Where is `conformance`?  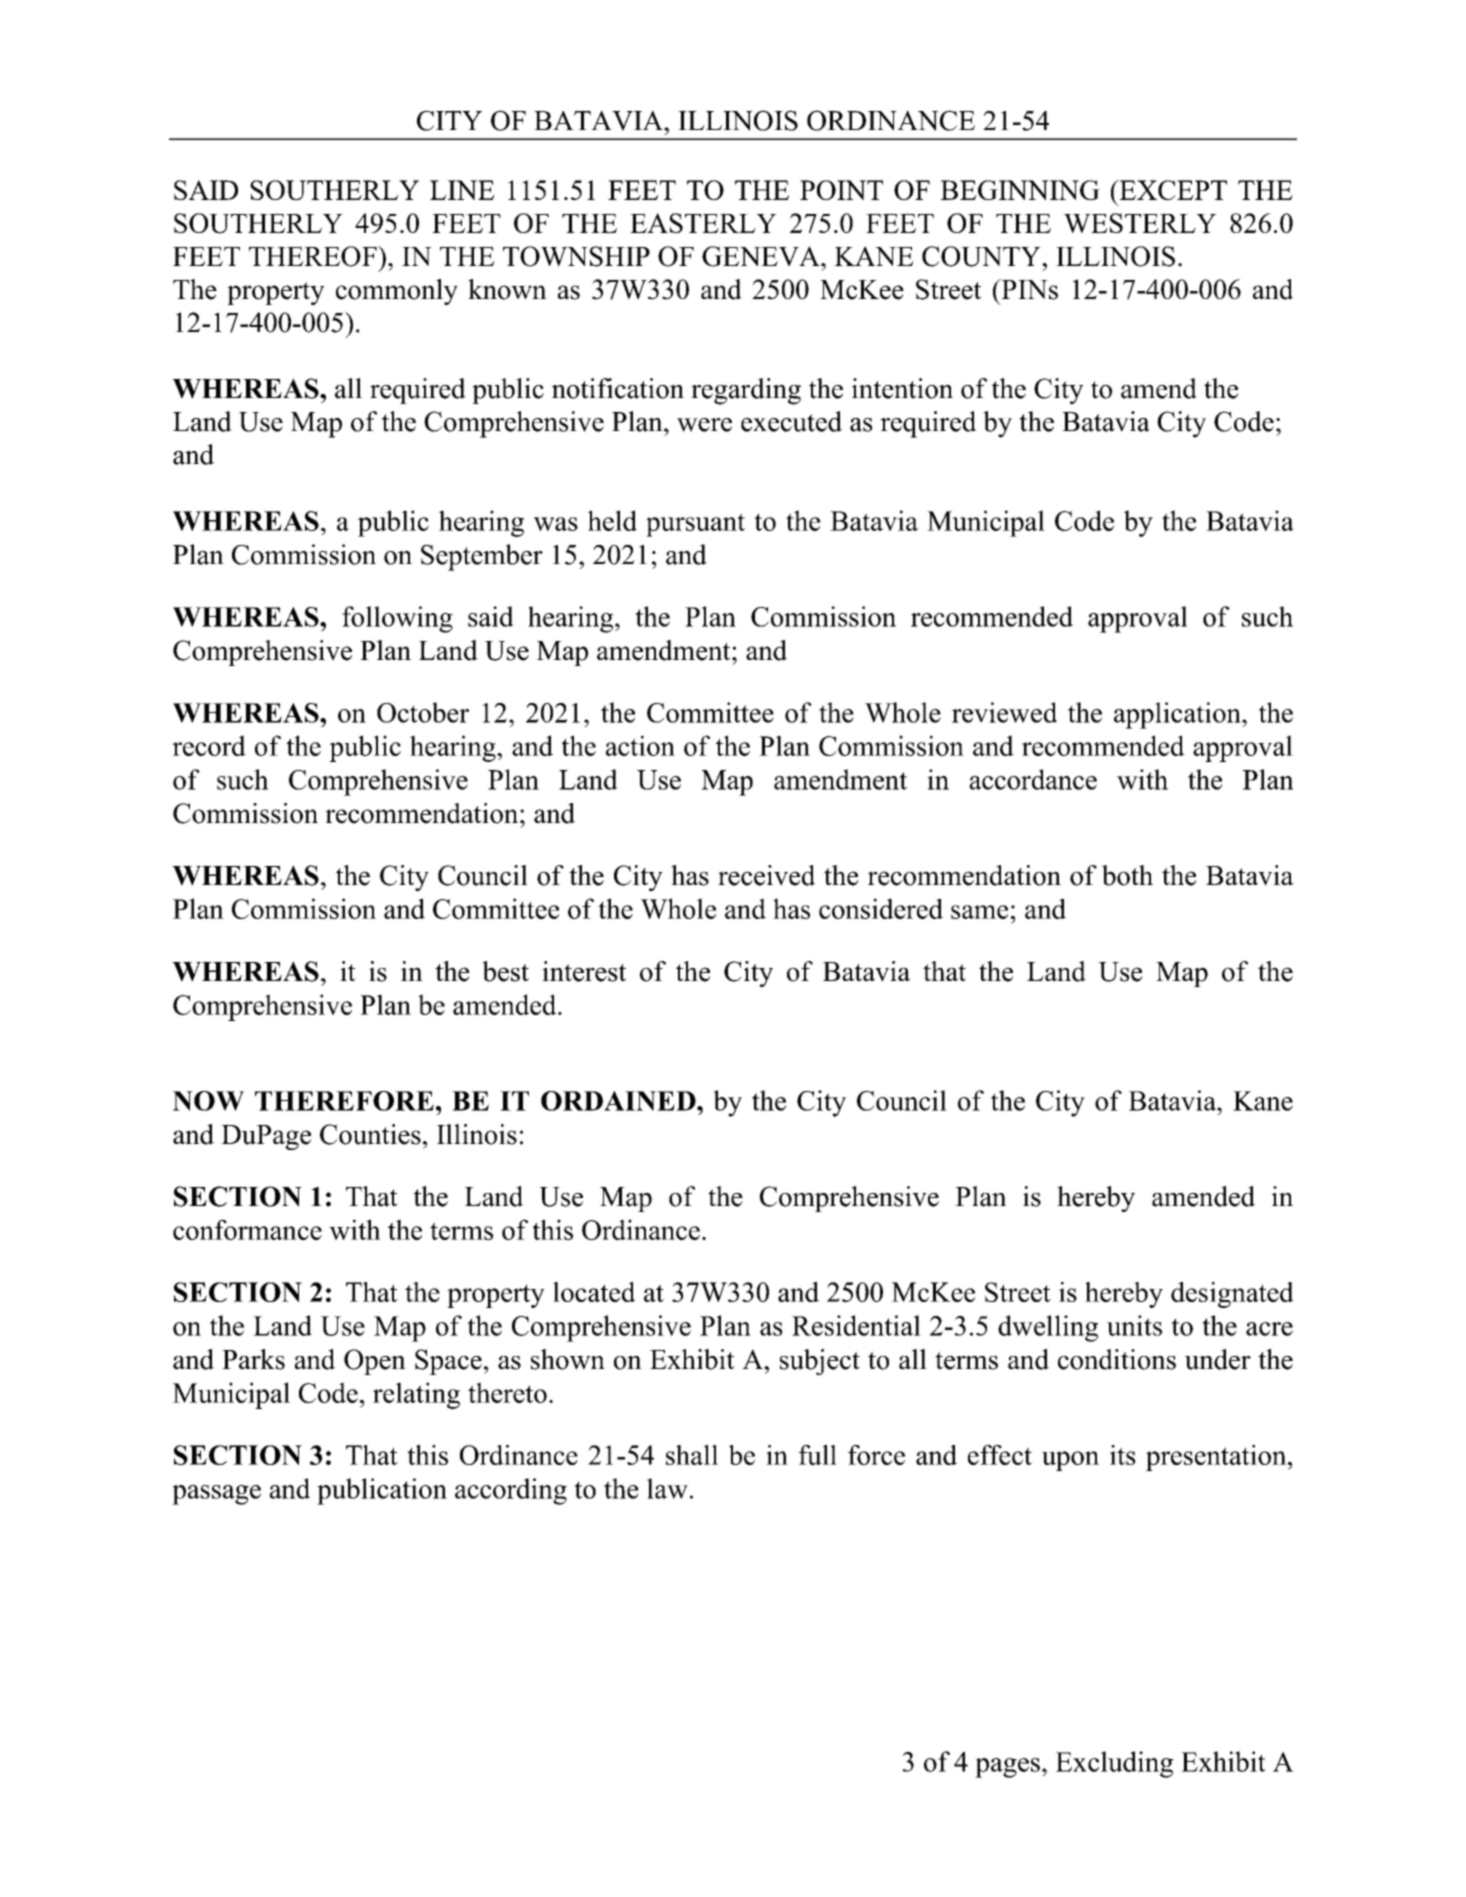
conformance is located at coordinates (247, 1229).
